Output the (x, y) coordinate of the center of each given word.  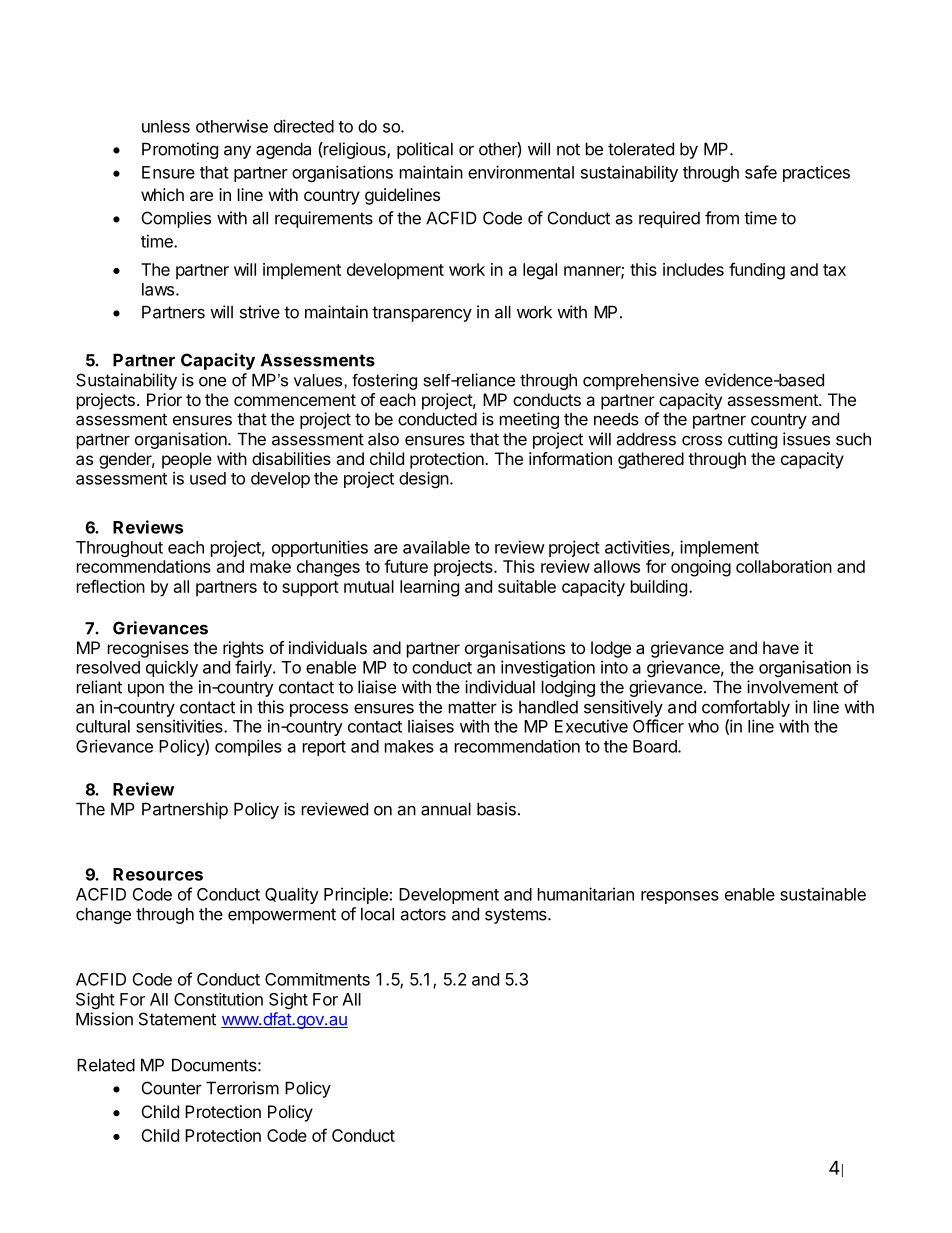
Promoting (180, 150)
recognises (148, 649)
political (425, 150)
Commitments (317, 979)
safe (761, 172)
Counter (172, 1088)
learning (429, 588)
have (781, 647)
